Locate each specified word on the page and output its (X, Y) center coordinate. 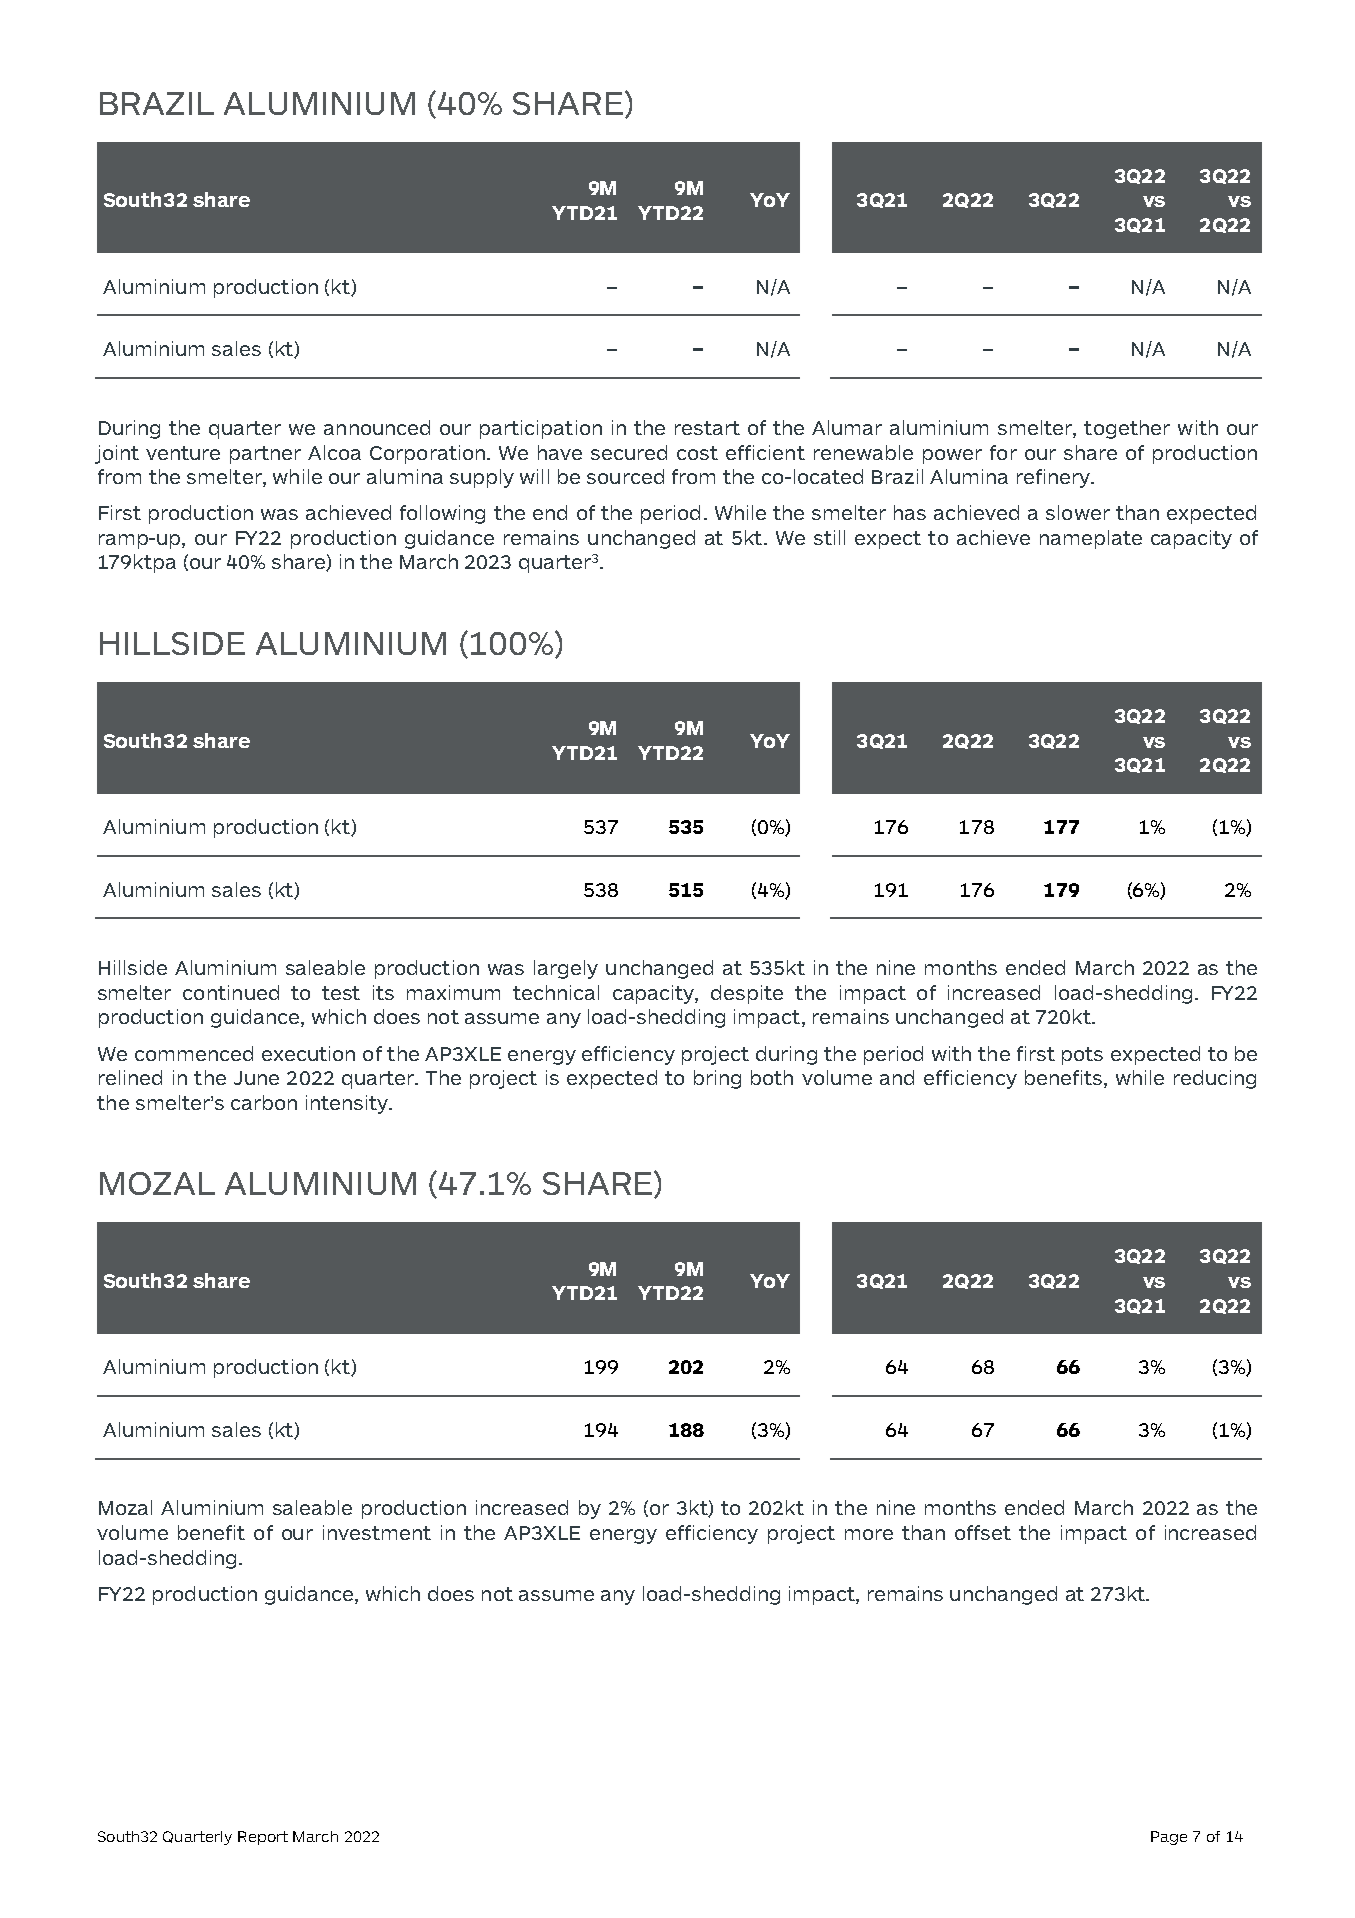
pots (1082, 1056)
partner (265, 455)
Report (263, 1838)
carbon (264, 1102)
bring (717, 1079)
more (869, 1534)
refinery (1054, 478)
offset (983, 1532)
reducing (1215, 1079)
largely (566, 969)
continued (231, 992)
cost (697, 453)
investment (377, 1532)
